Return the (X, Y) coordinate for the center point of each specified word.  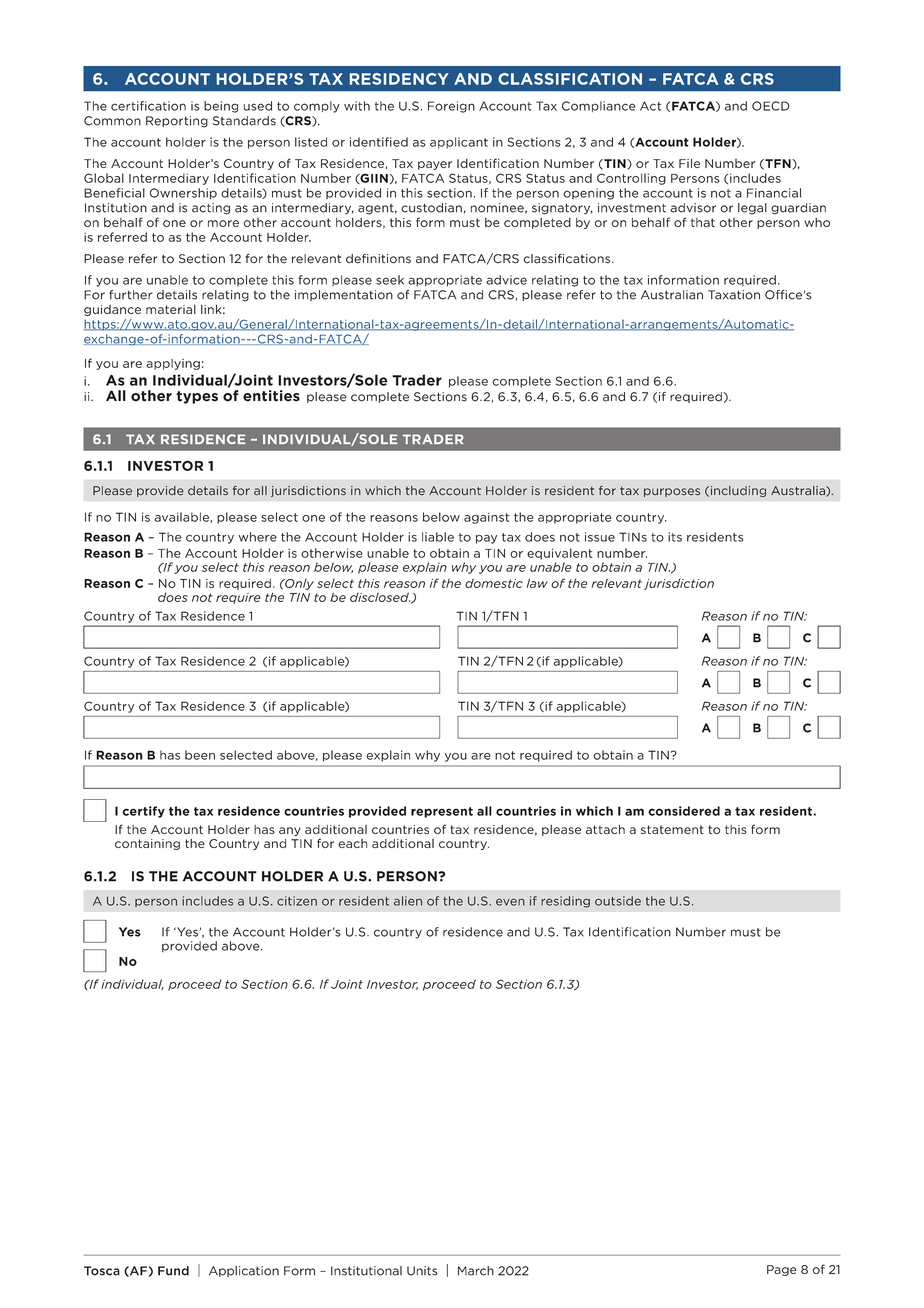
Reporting (177, 122)
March (476, 1271)
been (200, 755)
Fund (173, 1271)
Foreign (451, 107)
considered (684, 811)
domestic (494, 583)
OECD (771, 106)
